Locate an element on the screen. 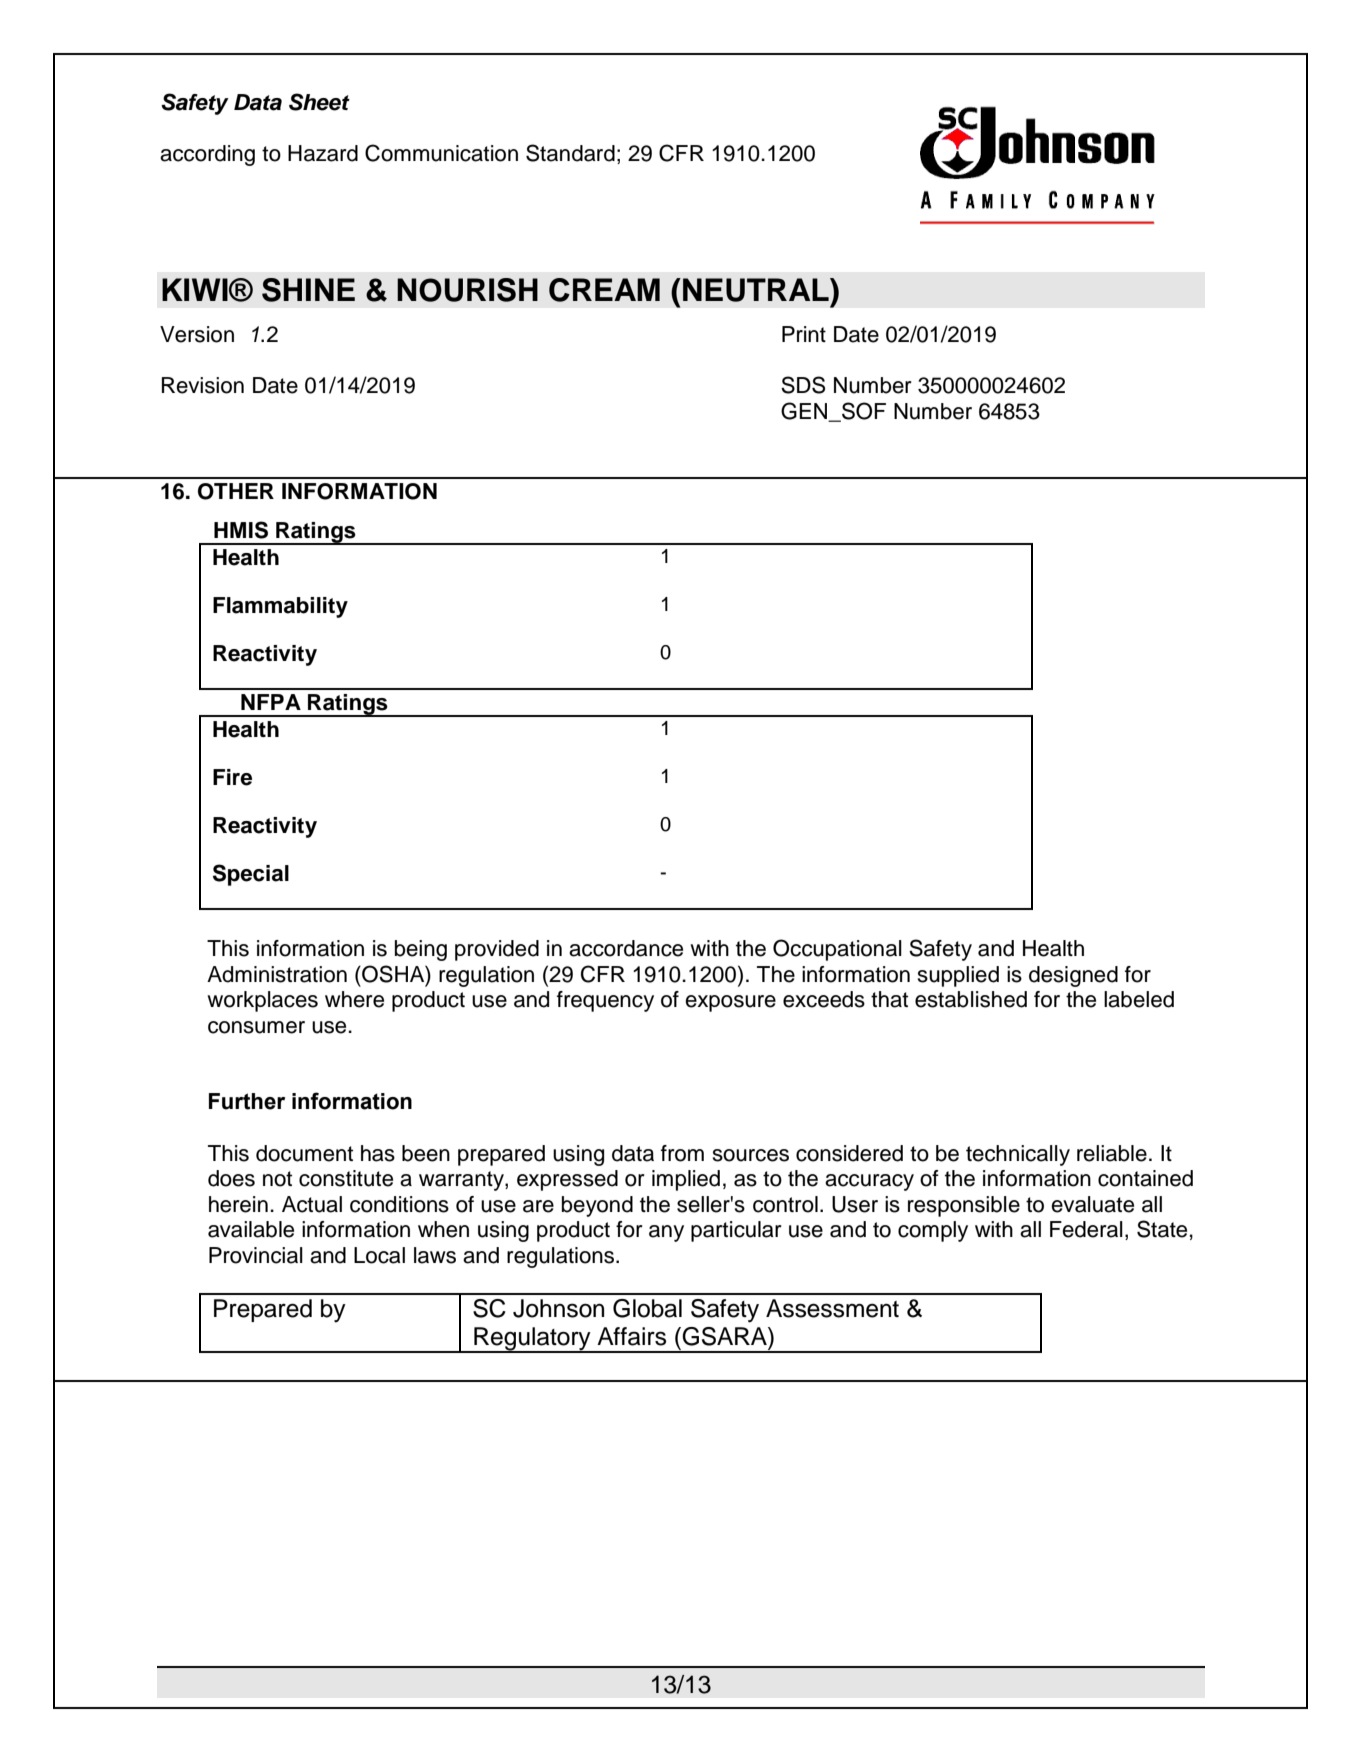  Standard is located at coordinates (570, 153).
